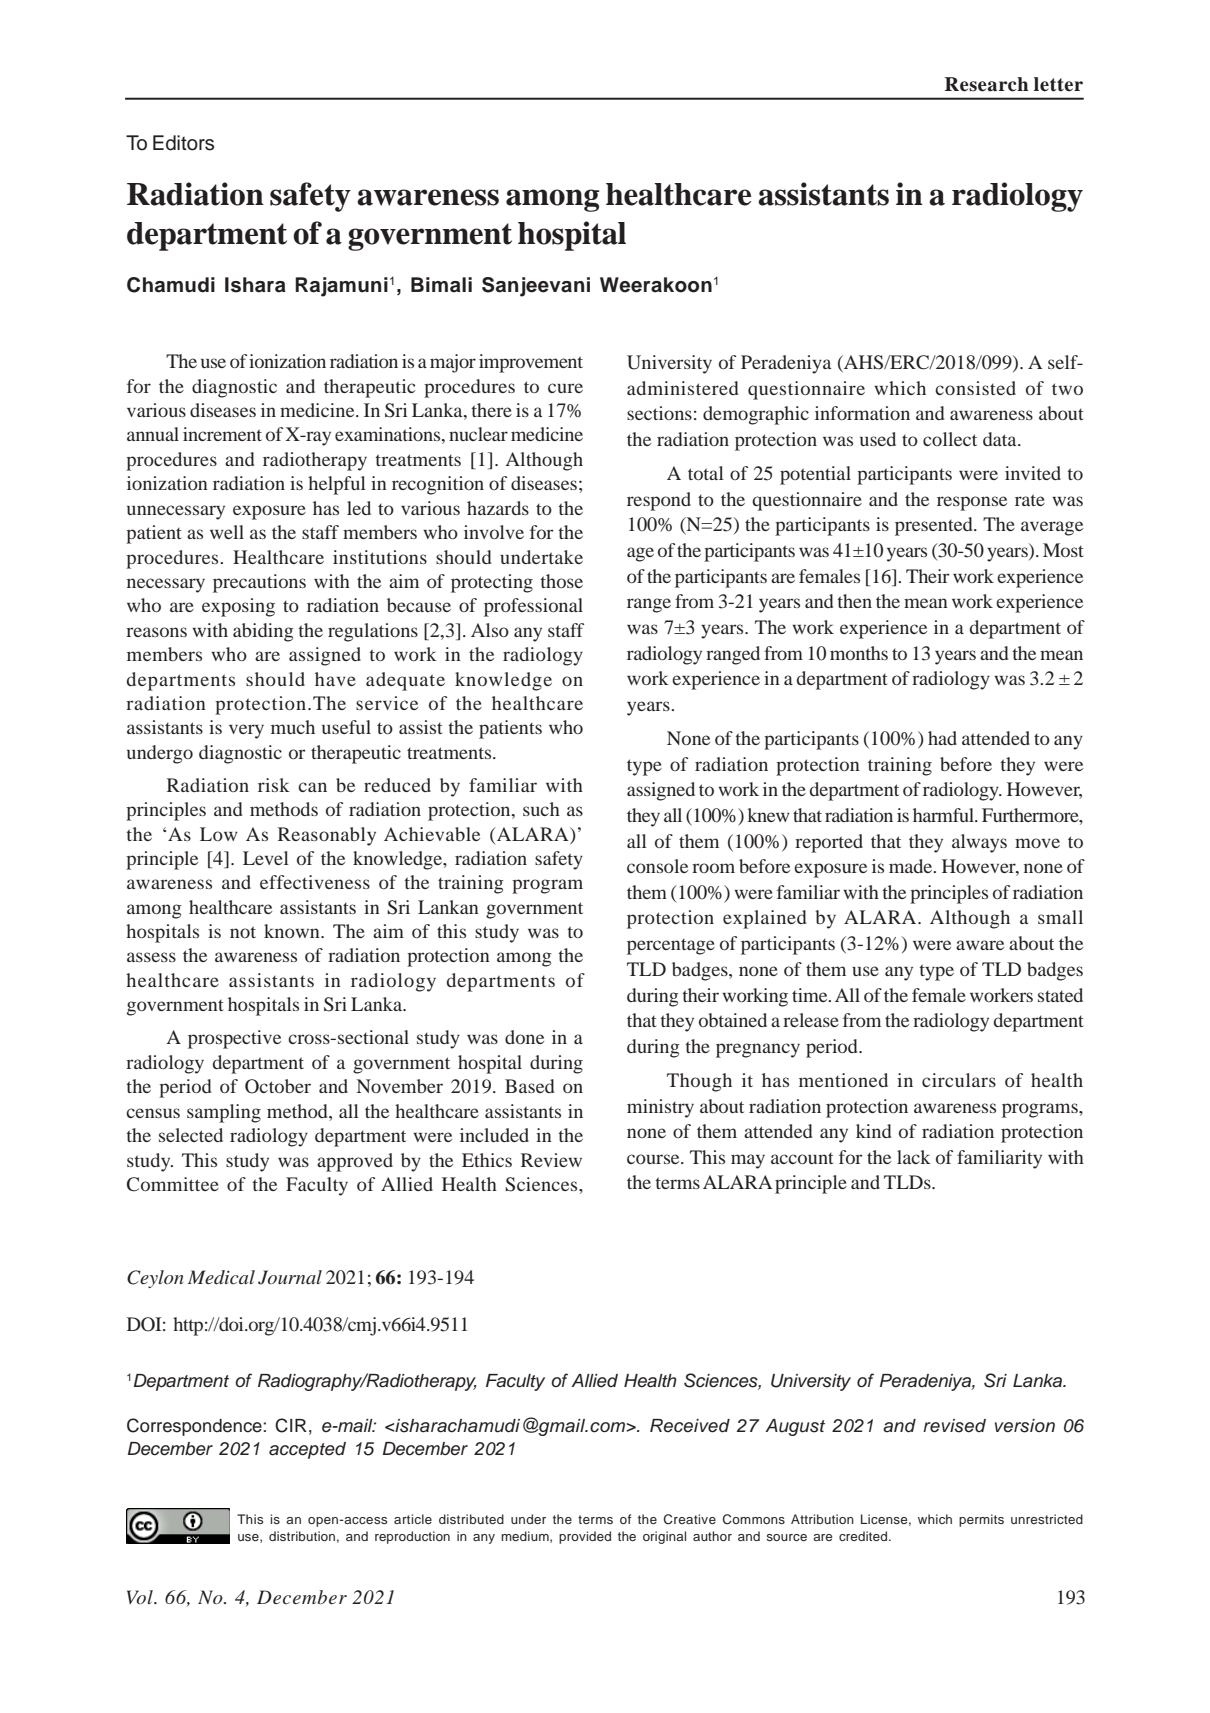  Describe the element at coordinates (541, 809) in the screenshot. I see `such` at that location.
